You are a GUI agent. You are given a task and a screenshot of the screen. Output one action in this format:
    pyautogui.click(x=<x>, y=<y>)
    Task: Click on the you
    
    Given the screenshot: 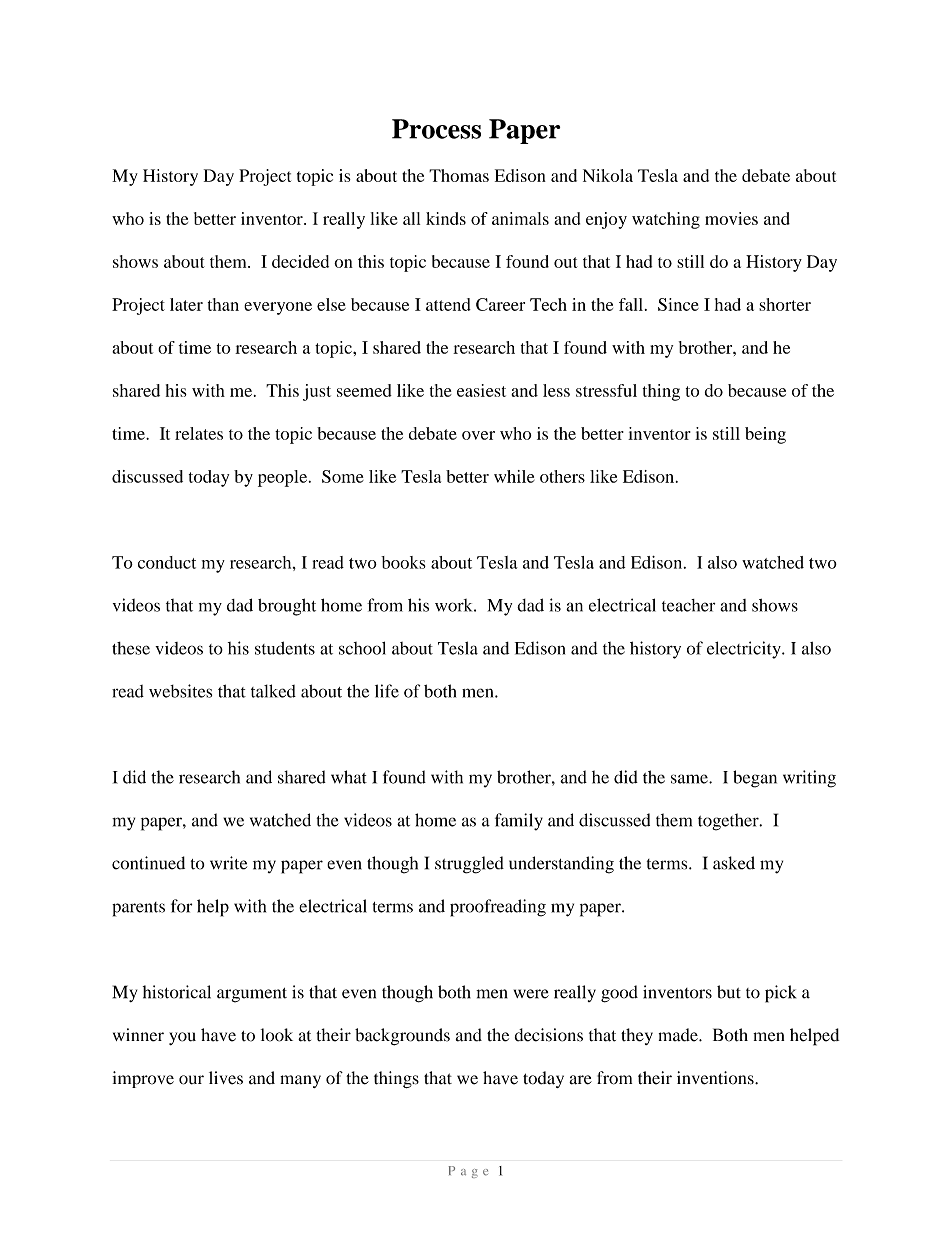 What is the action you would take?
    pyautogui.click(x=182, y=1038)
